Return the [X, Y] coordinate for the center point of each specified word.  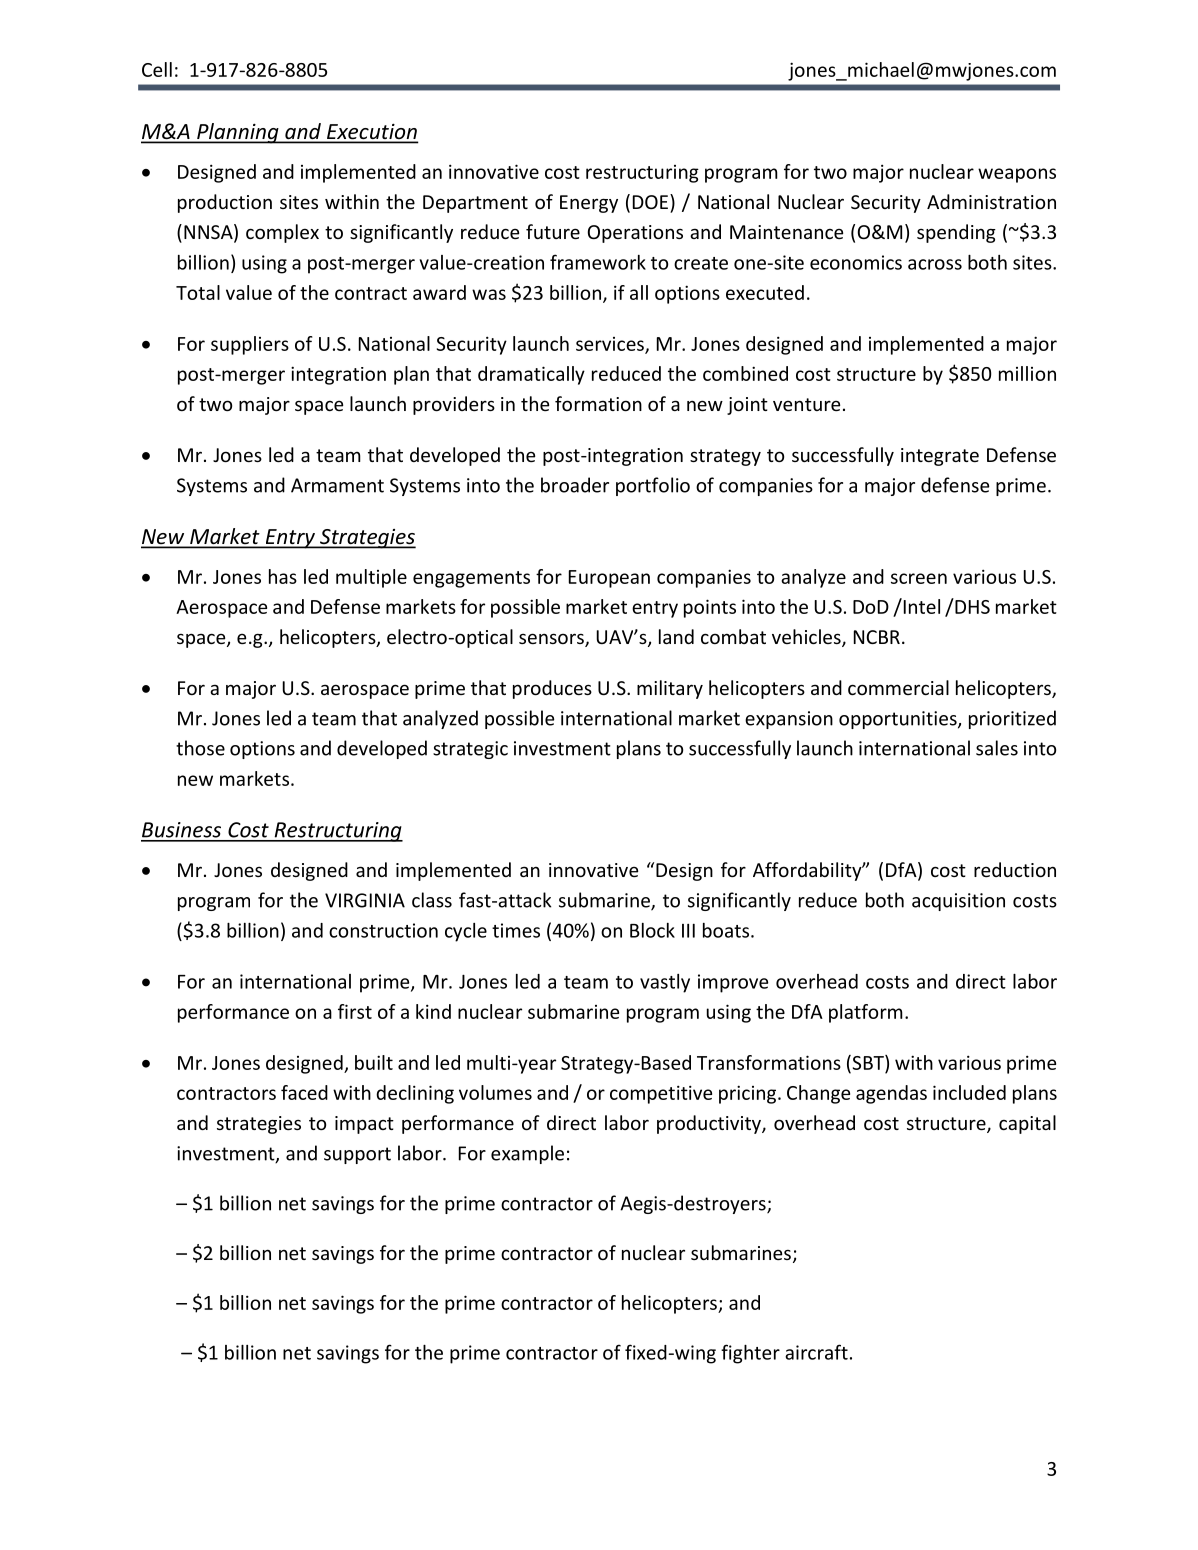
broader [575, 485]
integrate [940, 457]
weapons [1017, 175]
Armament [337, 485]
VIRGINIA [365, 900]
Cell [157, 69]
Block [652, 930]
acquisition [958, 902]
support [357, 1155]
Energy [589, 204]
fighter [750, 1354]
